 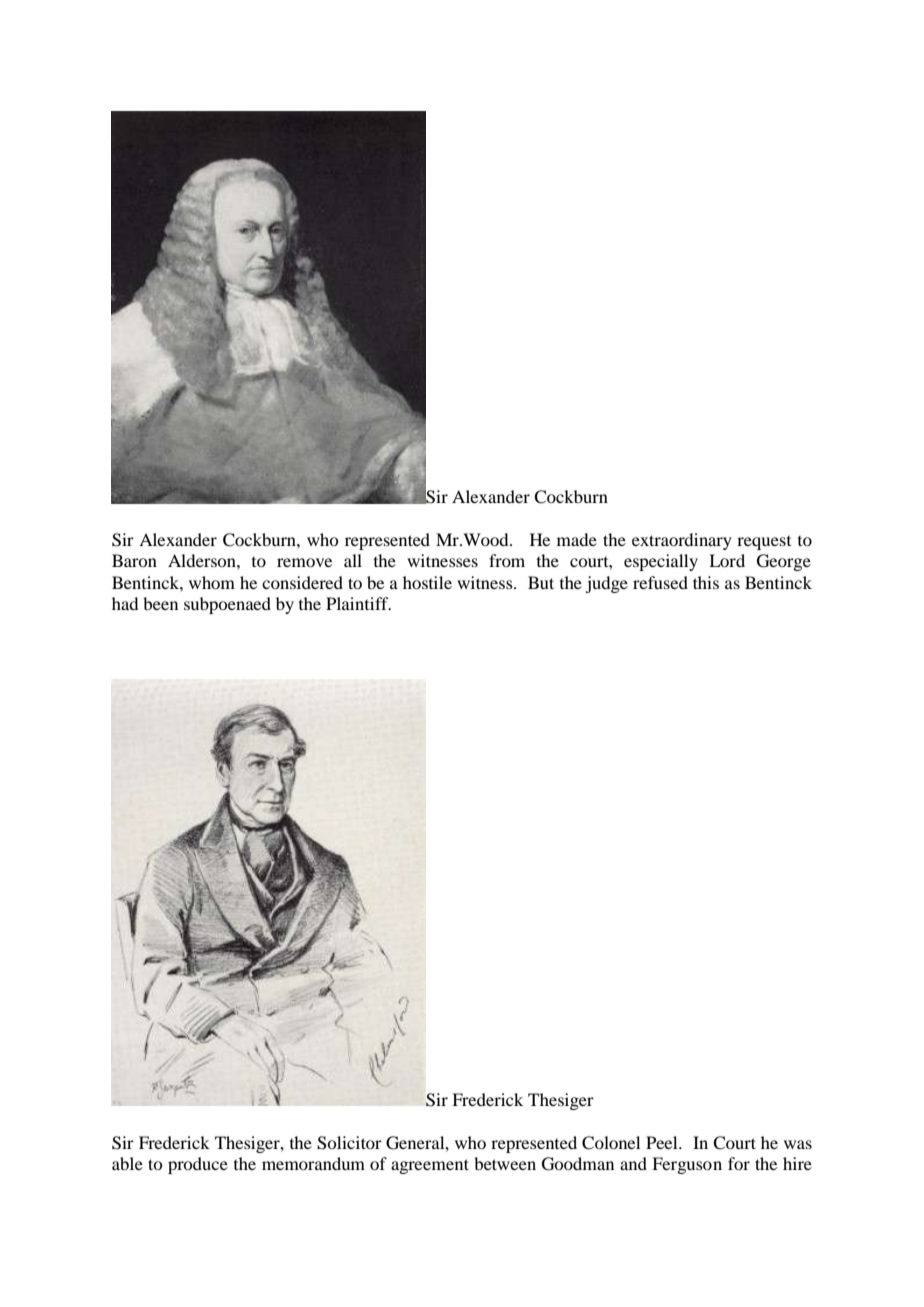 What do you see at coordinates (212, 582) in the page?
I see `whom` at bounding box center [212, 582].
